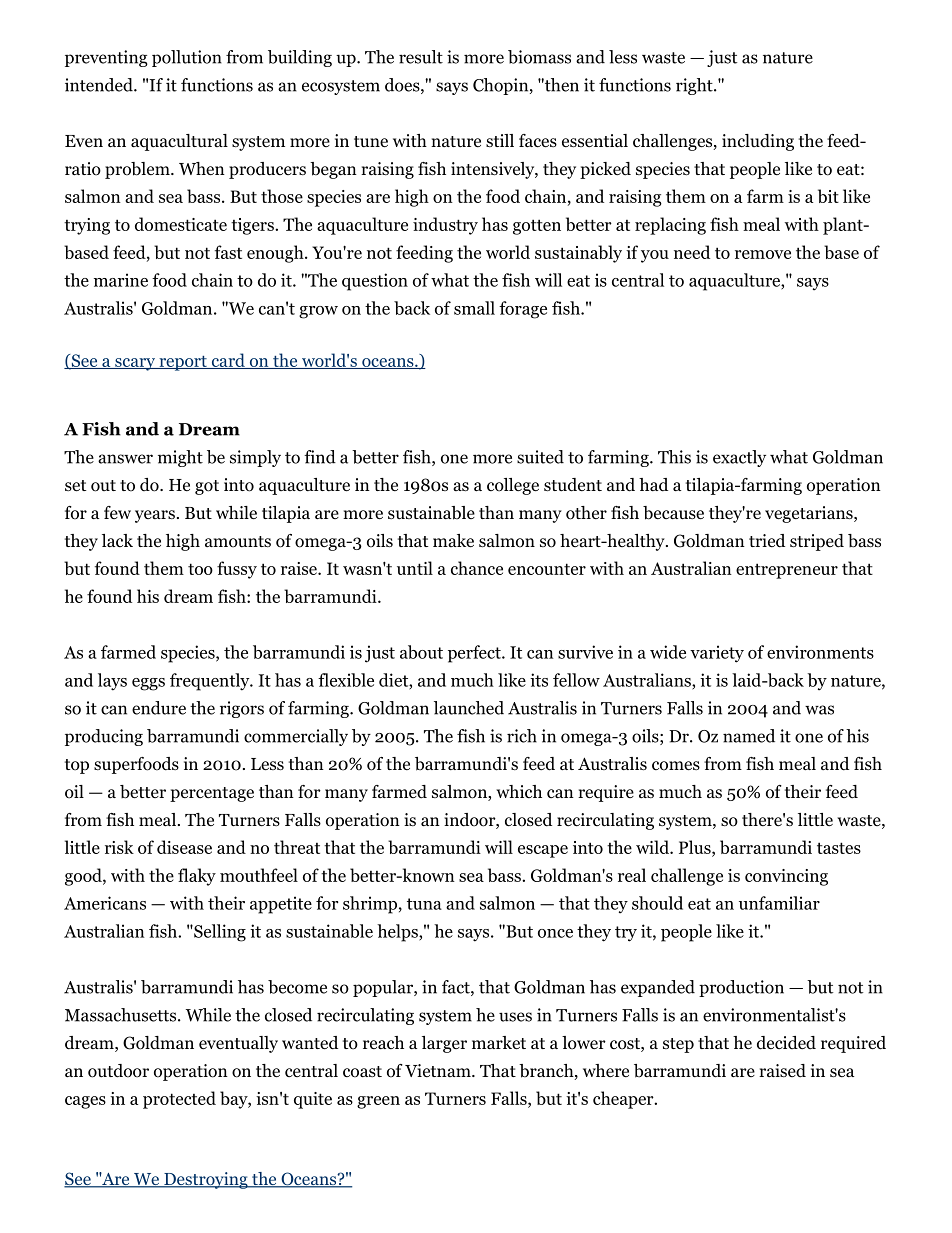 This screenshot has width=952, height=1233. I want to click on Destroying, so click(206, 1180).
